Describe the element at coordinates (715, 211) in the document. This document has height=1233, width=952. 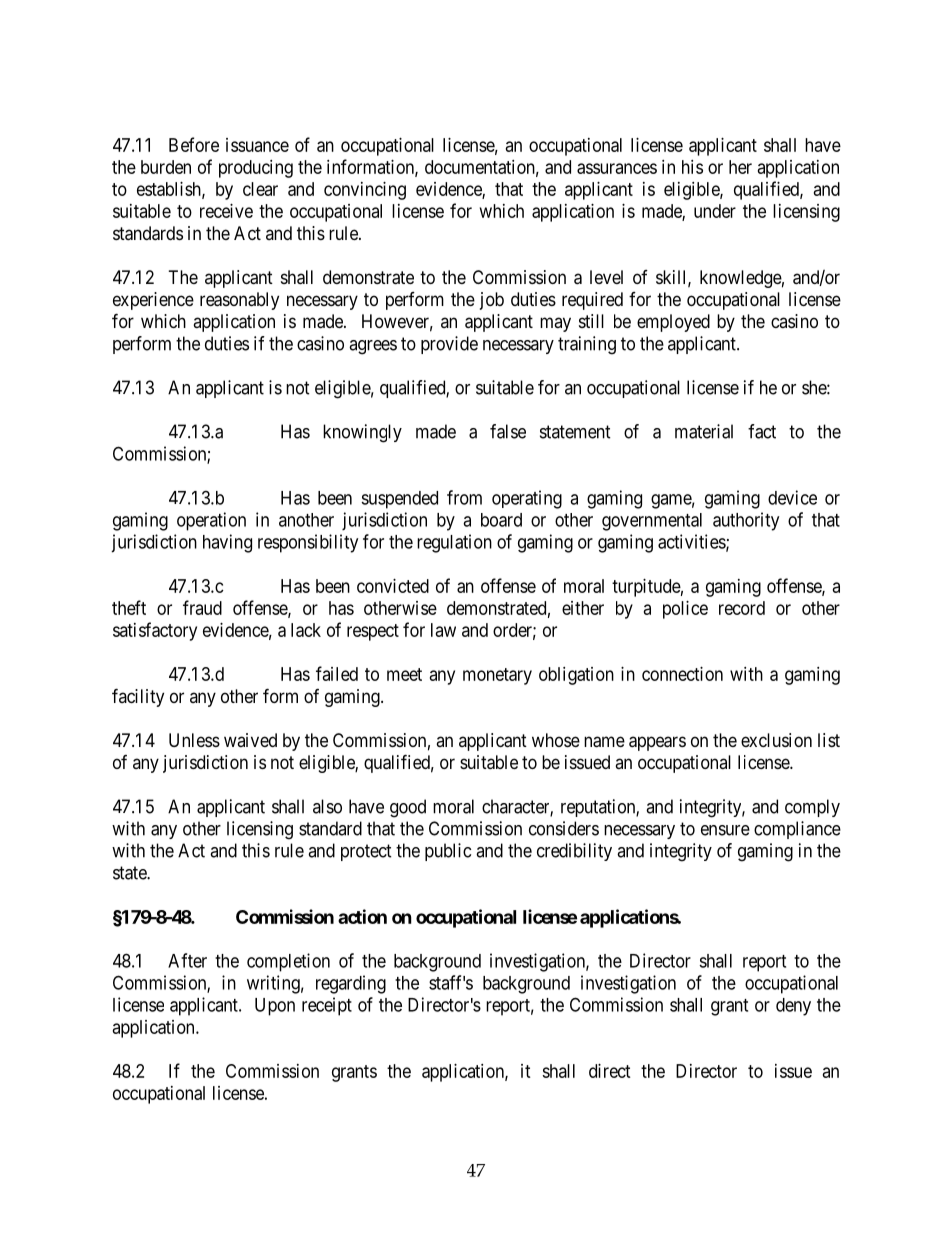
I see `under` at that location.
